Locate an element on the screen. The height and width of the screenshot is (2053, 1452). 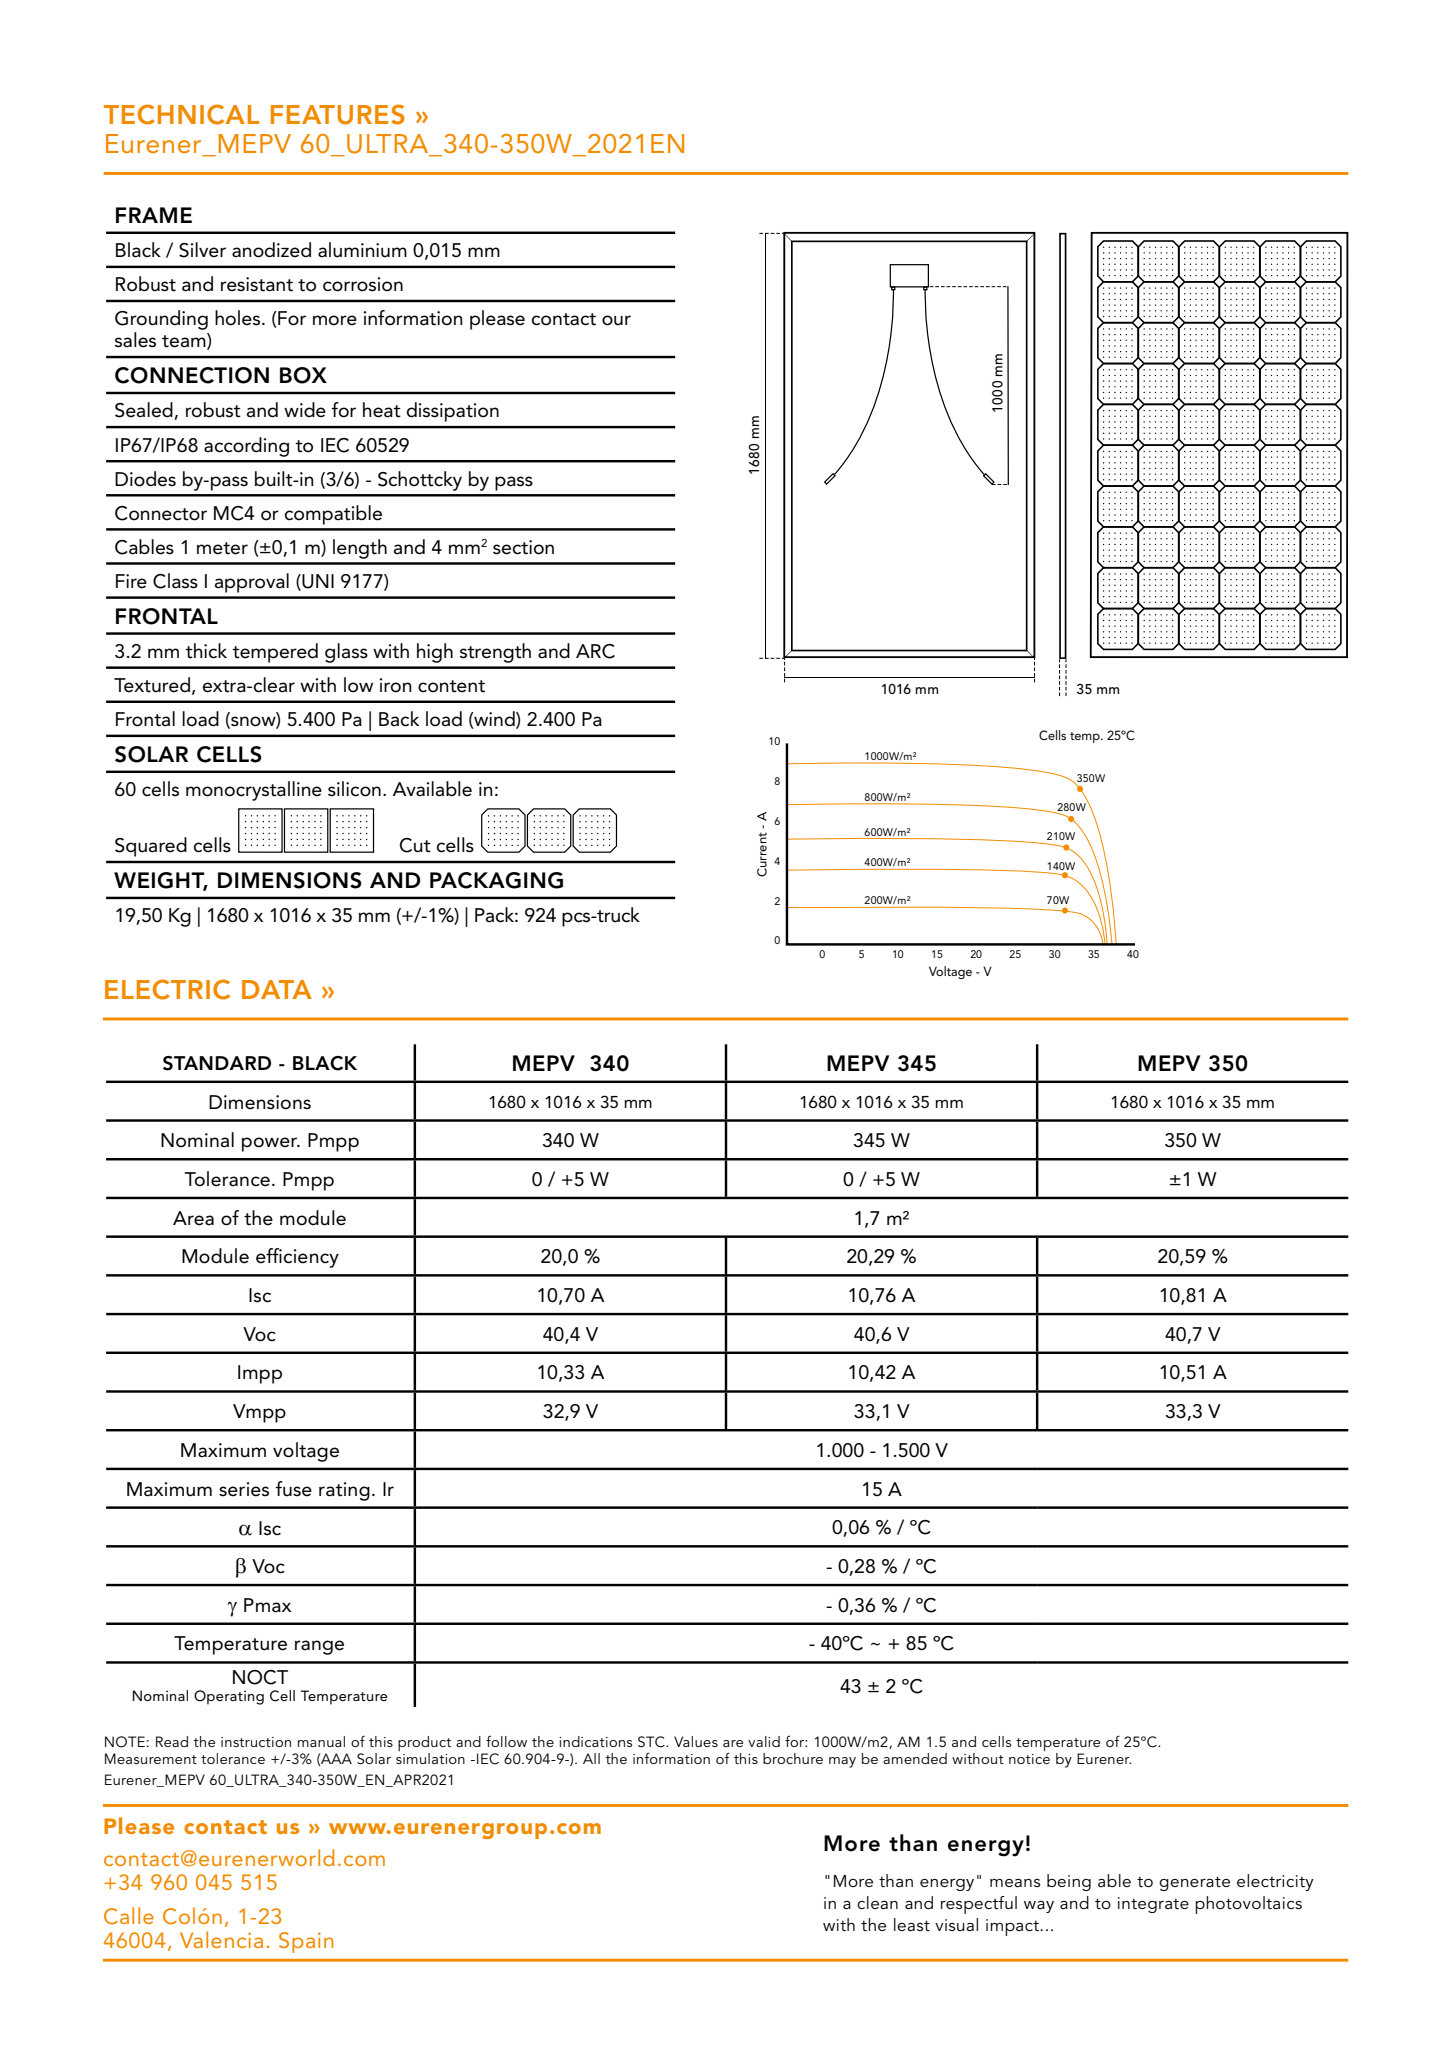
anodized is located at coordinates (271, 250).
